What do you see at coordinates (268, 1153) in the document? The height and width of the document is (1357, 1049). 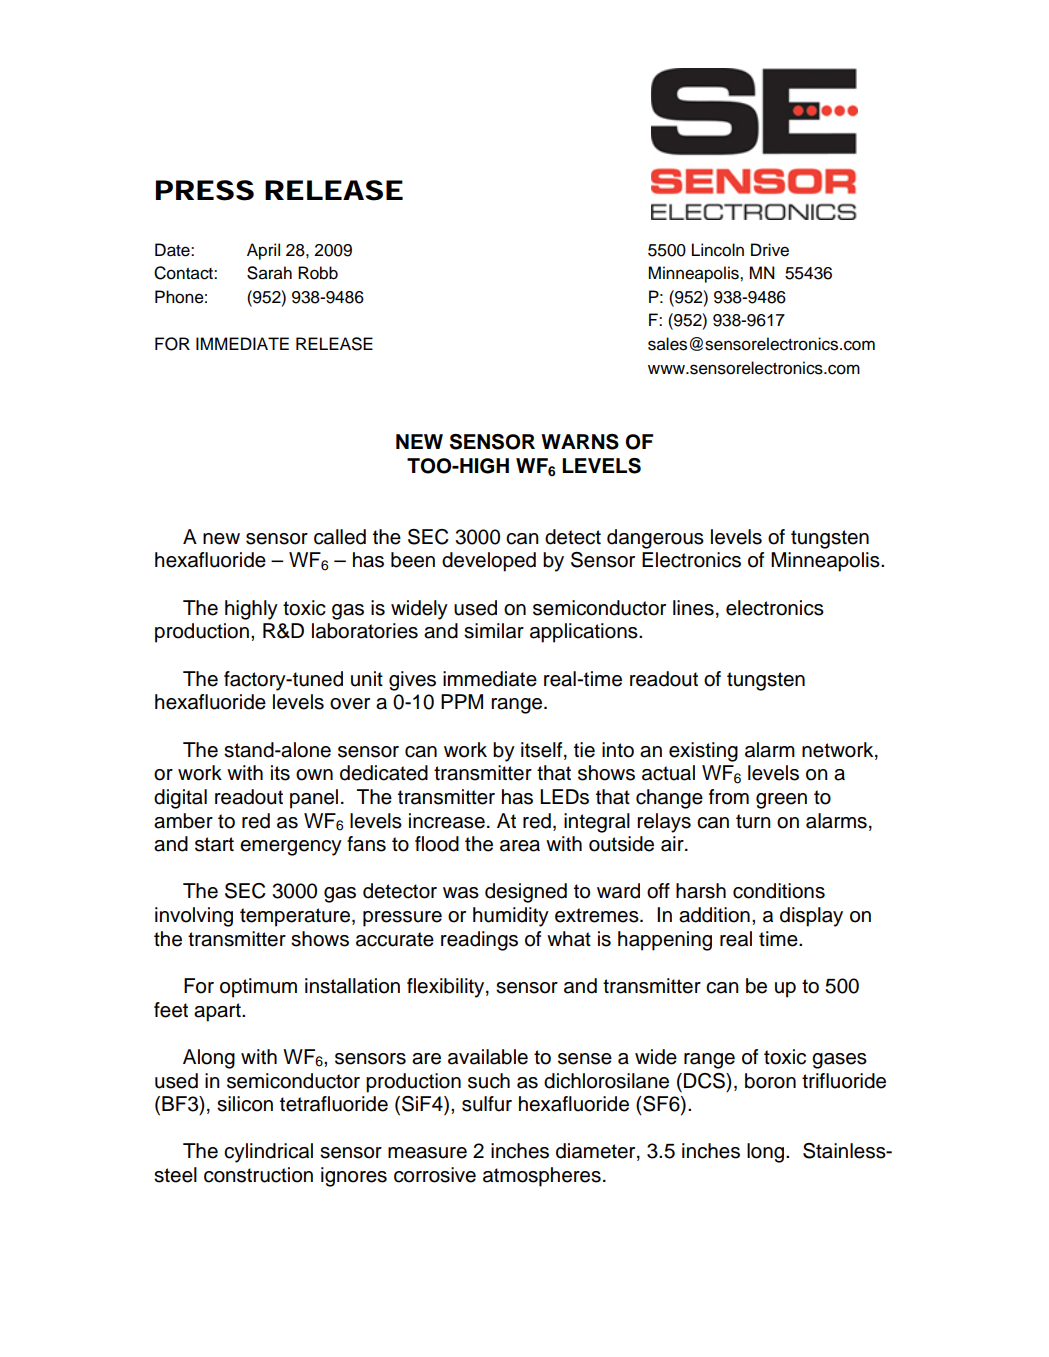 I see `cylindrical` at bounding box center [268, 1153].
